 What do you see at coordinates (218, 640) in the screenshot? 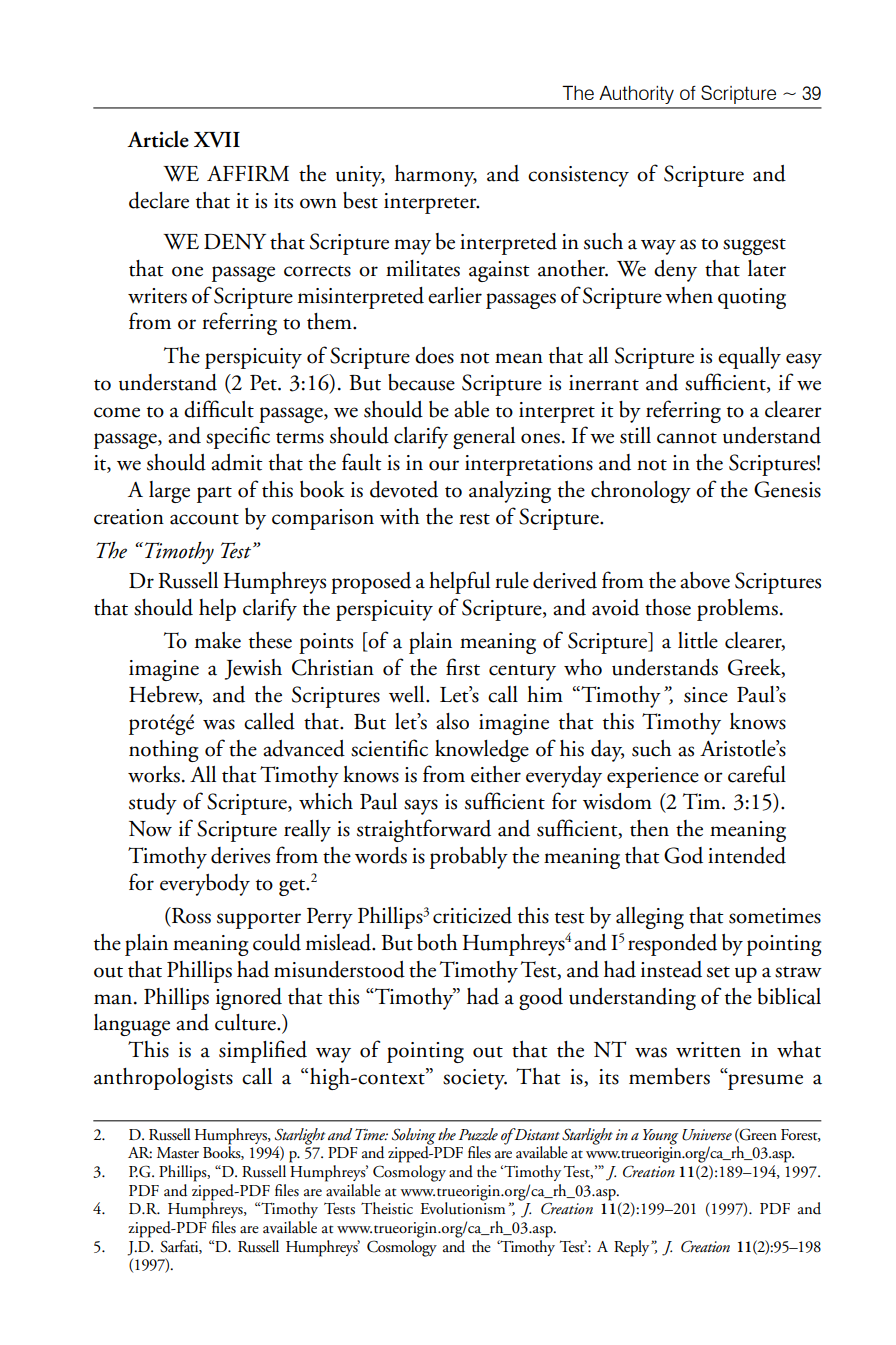
I see `make` at bounding box center [218, 640].
